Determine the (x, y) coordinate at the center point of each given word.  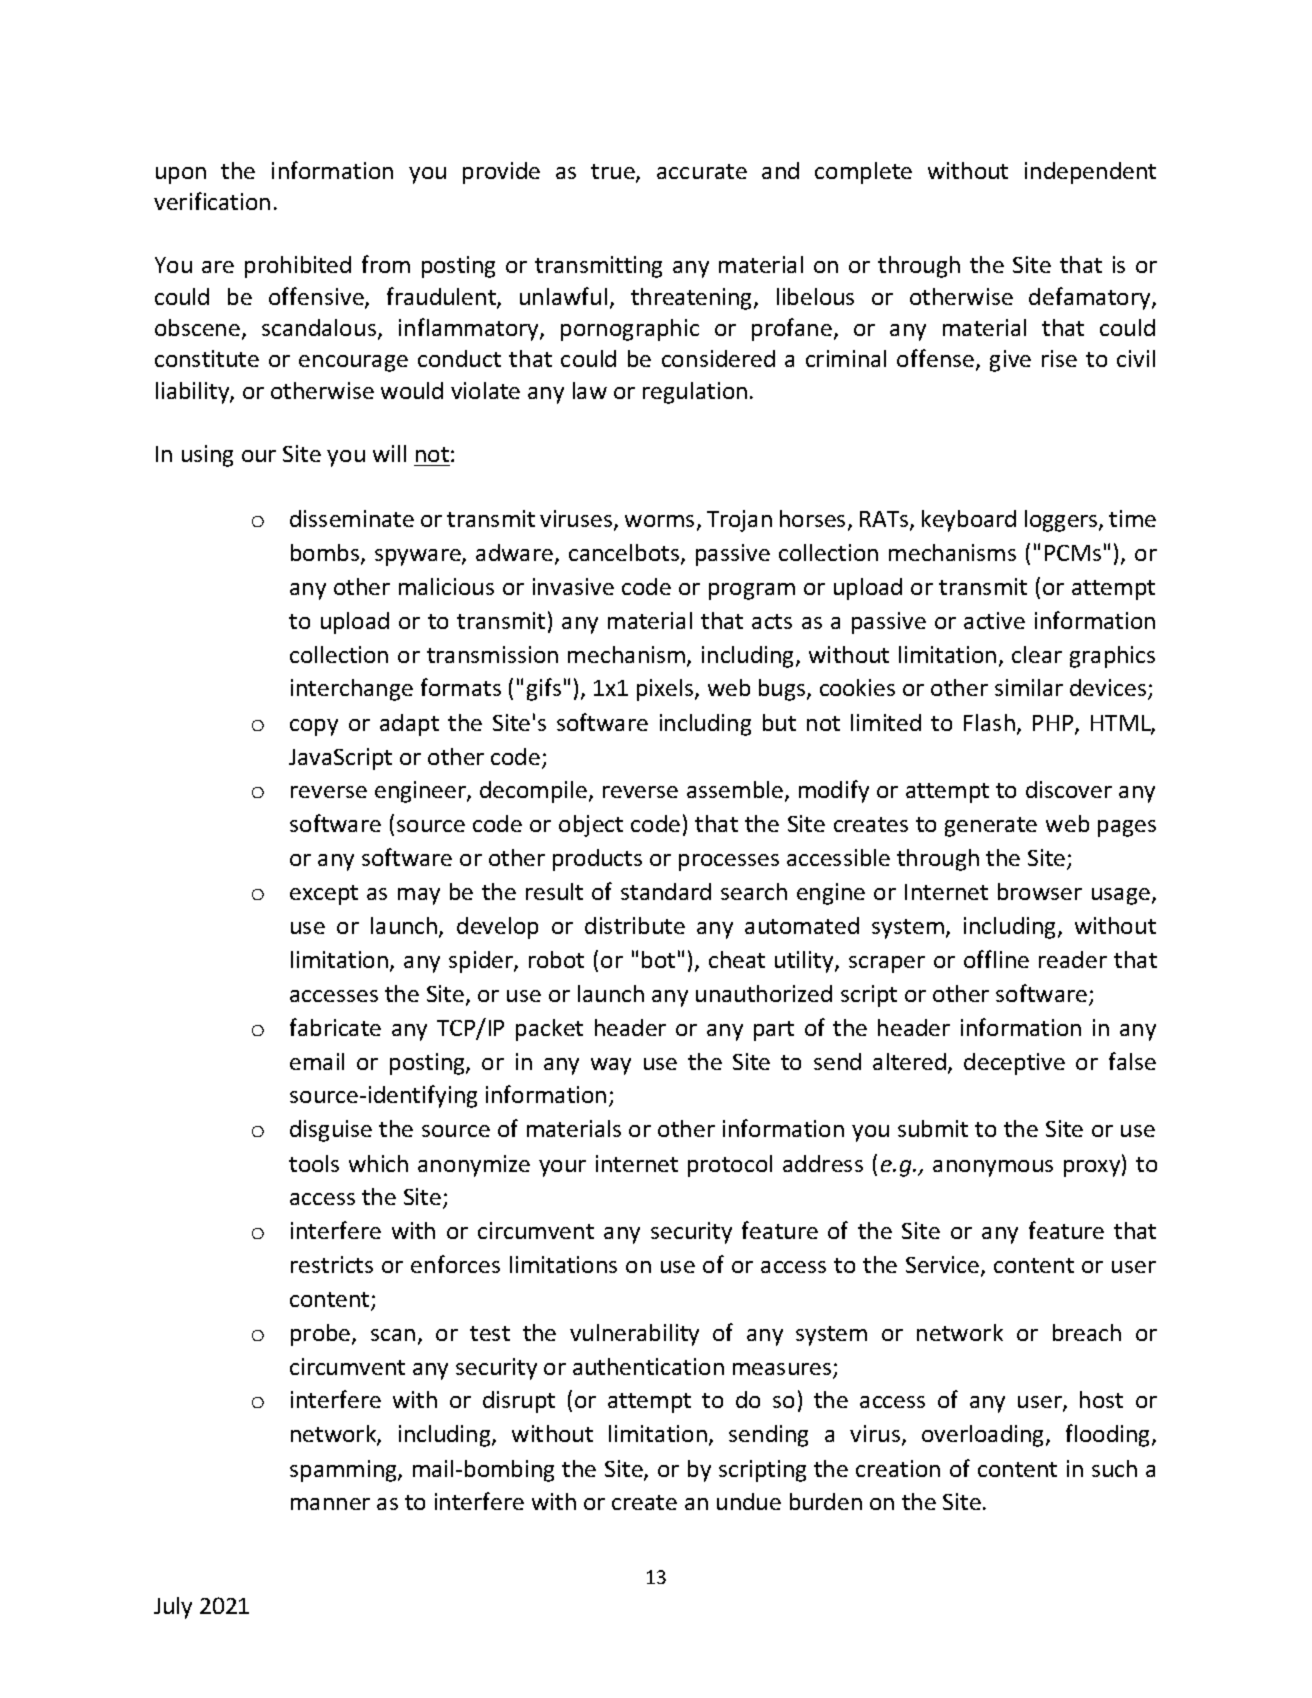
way (611, 1066)
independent (1090, 173)
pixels (666, 690)
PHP (1054, 724)
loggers (1062, 521)
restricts (332, 1264)
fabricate (335, 1027)
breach (1087, 1332)
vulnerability (634, 1335)
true (614, 173)
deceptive (1014, 1064)
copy (314, 727)
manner (330, 1504)
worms (659, 521)
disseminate (352, 518)
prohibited (298, 267)
